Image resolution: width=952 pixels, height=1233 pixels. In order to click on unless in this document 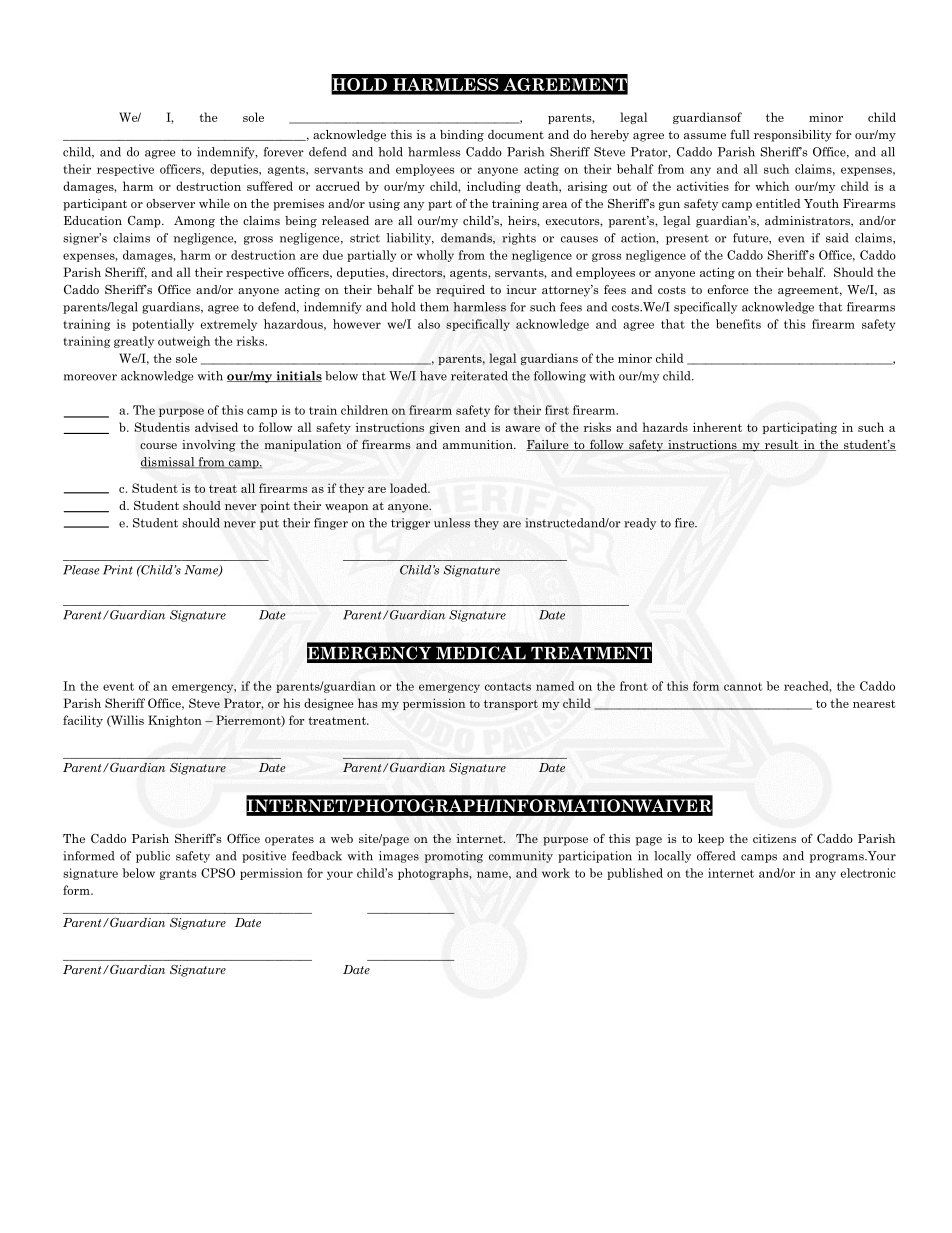, I will do `click(452, 523)`.
